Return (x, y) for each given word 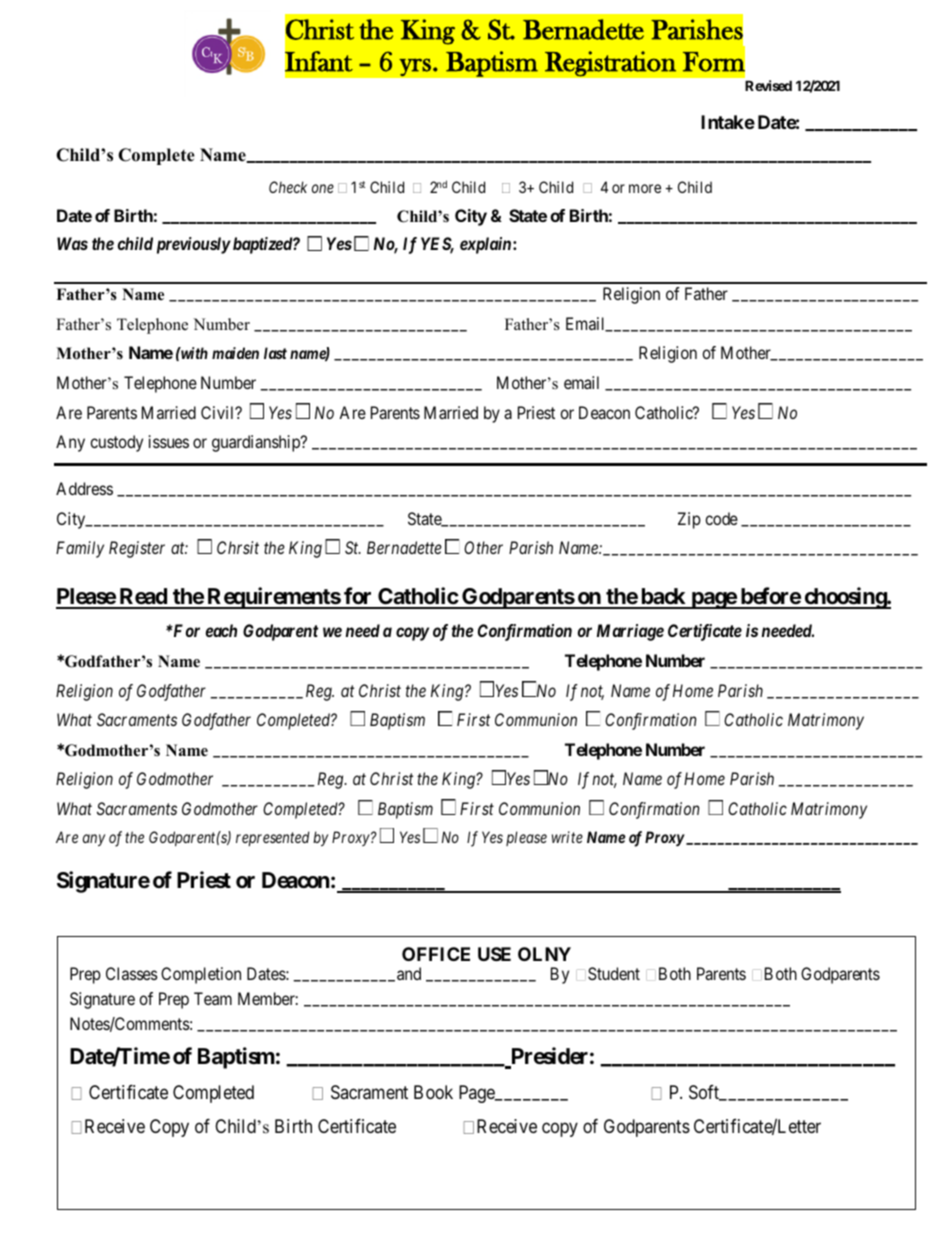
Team (213, 998)
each (221, 630)
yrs (415, 67)
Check (288, 187)
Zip (689, 520)
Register (137, 549)
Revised (768, 85)
